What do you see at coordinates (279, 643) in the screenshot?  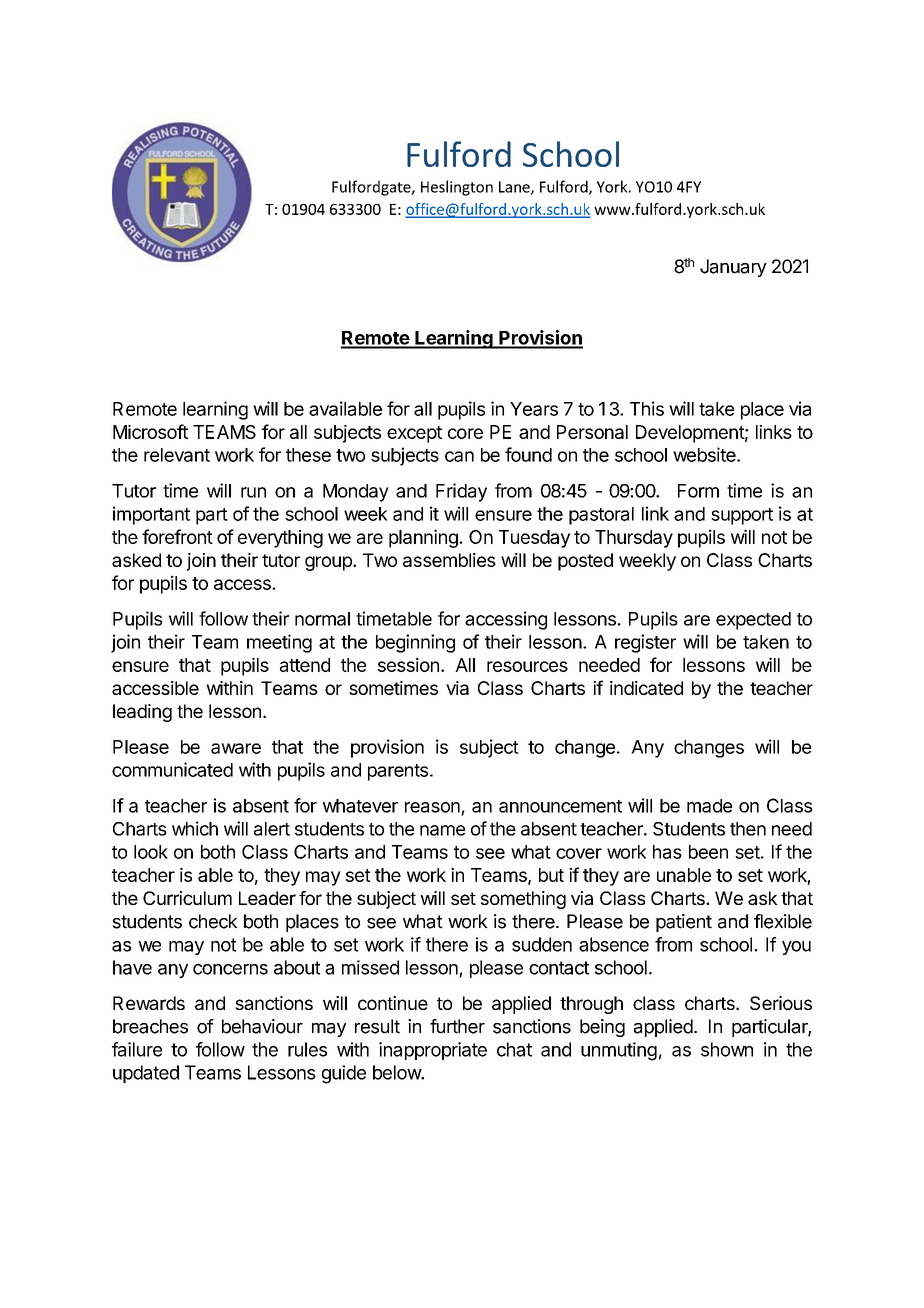 I see `meeting` at bounding box center [279, 643].
